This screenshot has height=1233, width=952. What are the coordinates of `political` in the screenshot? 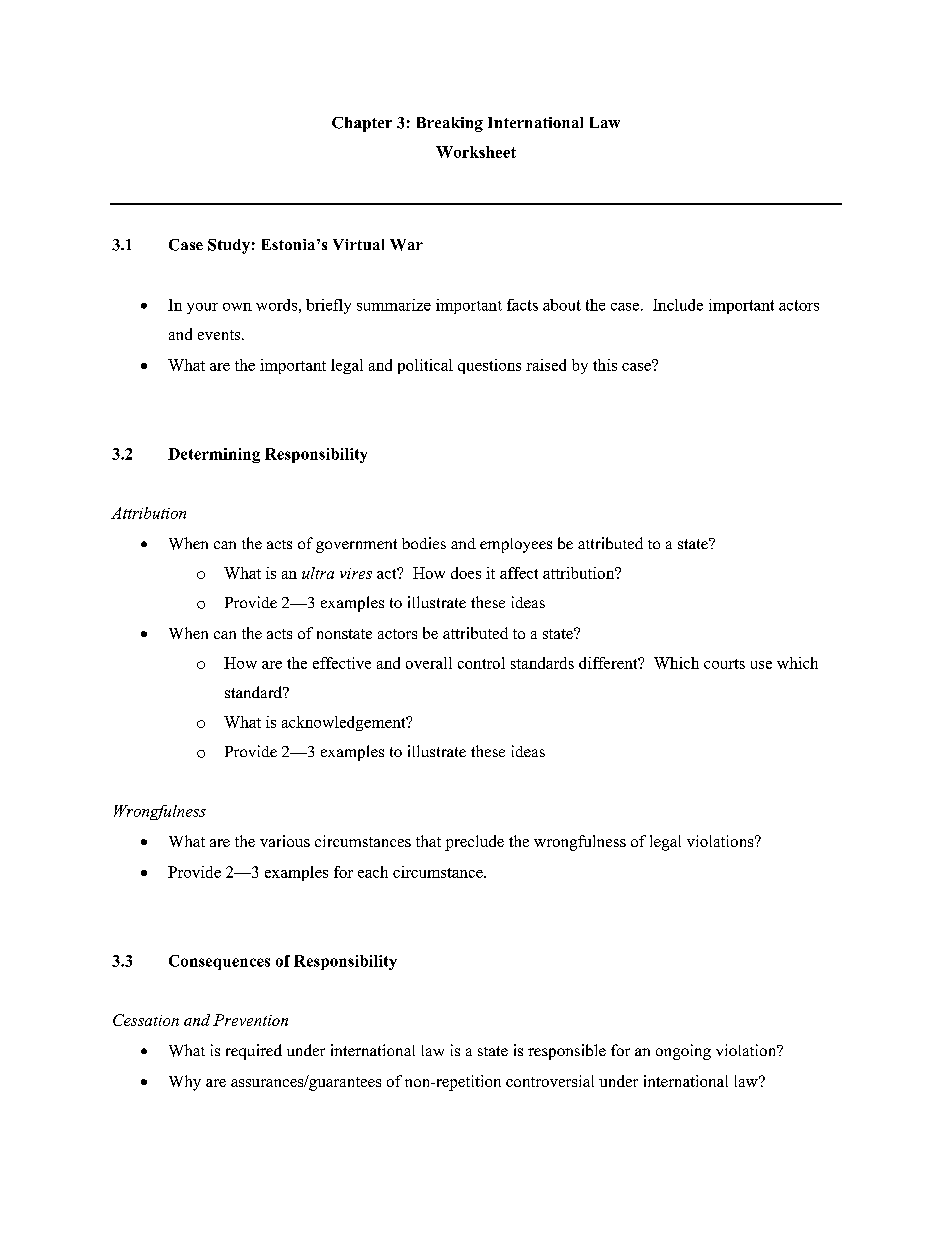 It's located at (425, 366).
